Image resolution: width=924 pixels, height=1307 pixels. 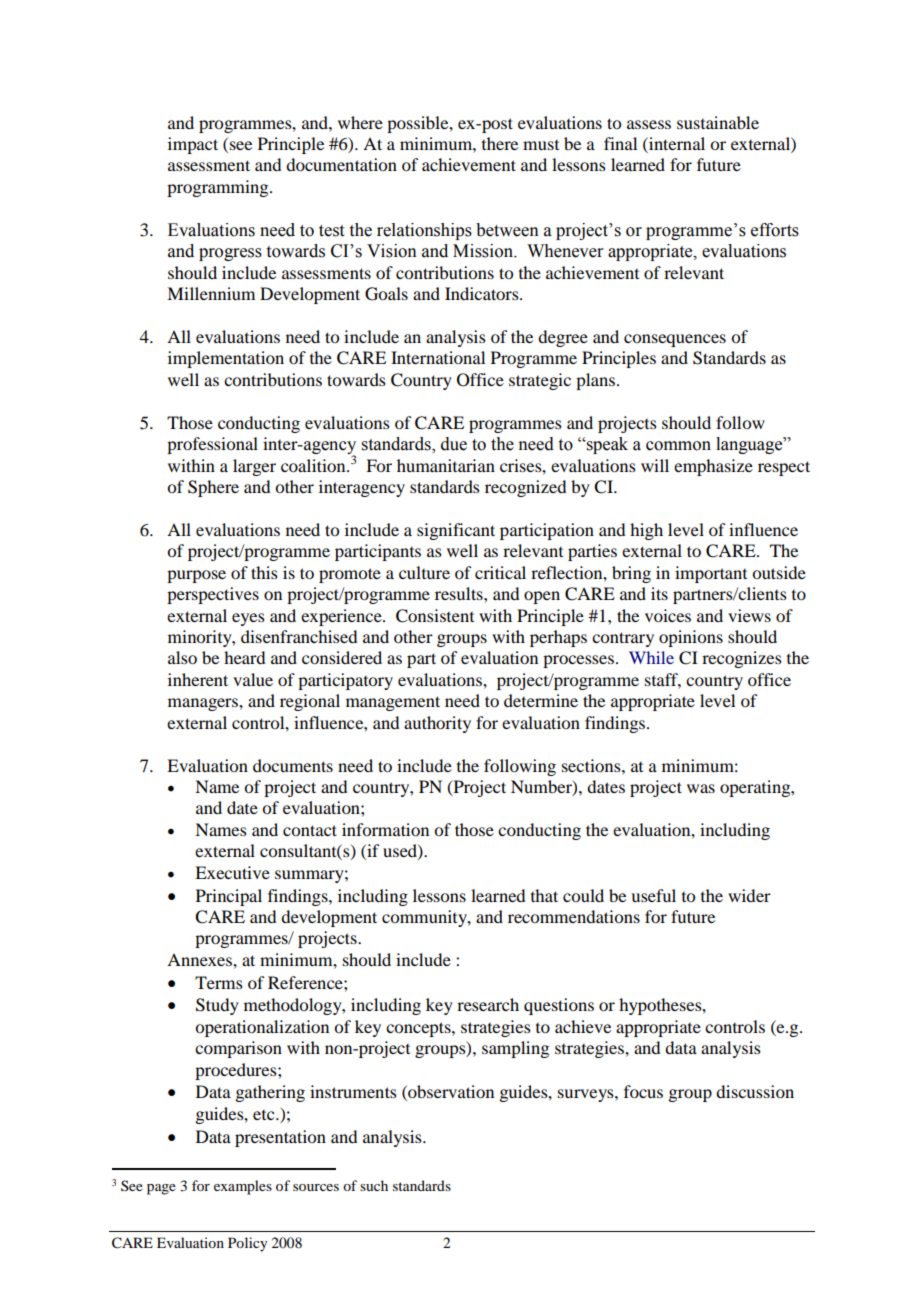 I want to click on sustainable, so click(x=718, y=122).
